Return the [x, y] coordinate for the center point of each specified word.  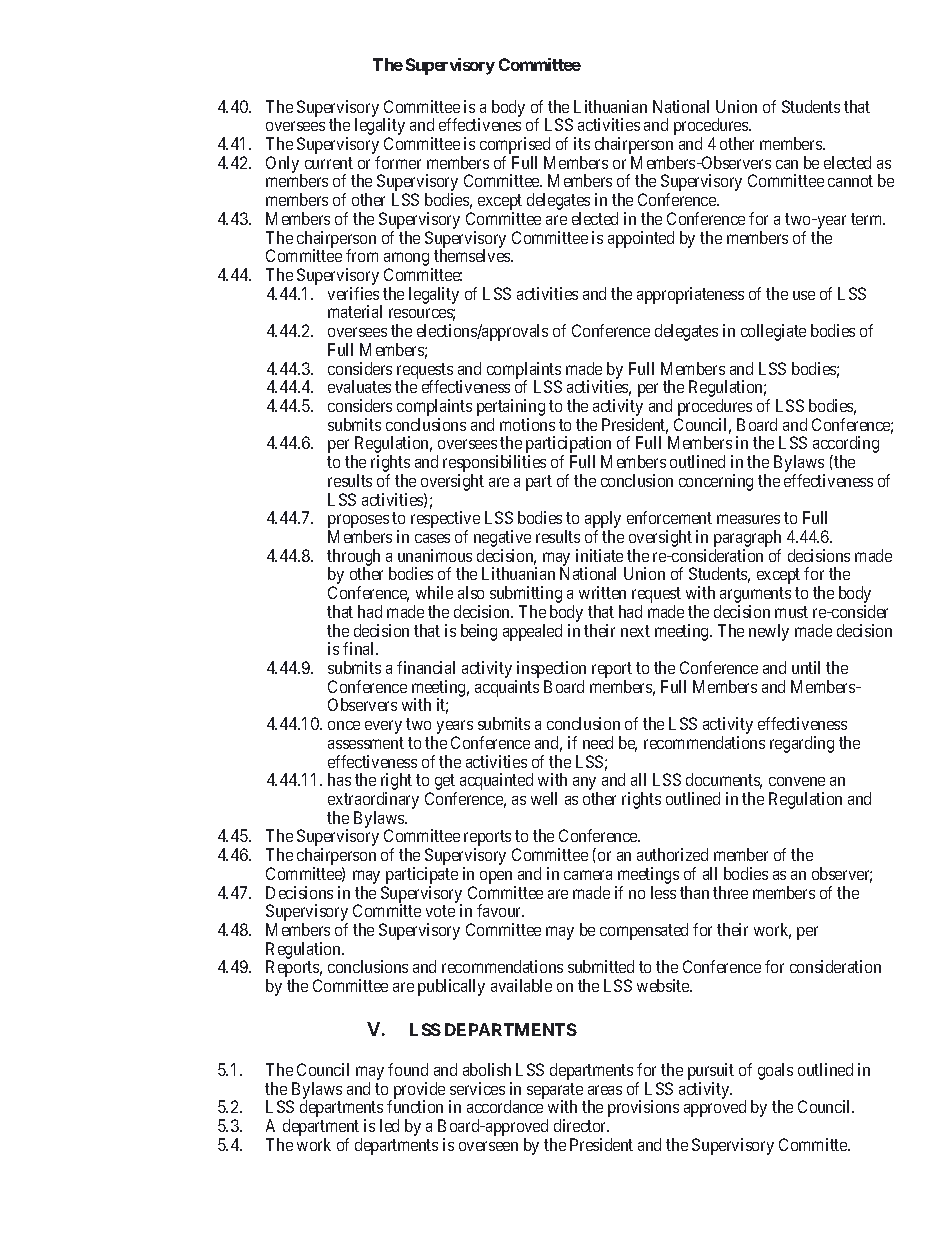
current [329, 163]
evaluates [359, 386]
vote [440, 911]
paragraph [747, 540]
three [730, 892]
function [415, 1106]
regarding [802, 744]
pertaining [511, 409]
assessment [366, 743]
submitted [601, 966]
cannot [850, 181]
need [598, 742]
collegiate [773, 332]
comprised [515, 147]
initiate [599, 555]
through [353, 558]
